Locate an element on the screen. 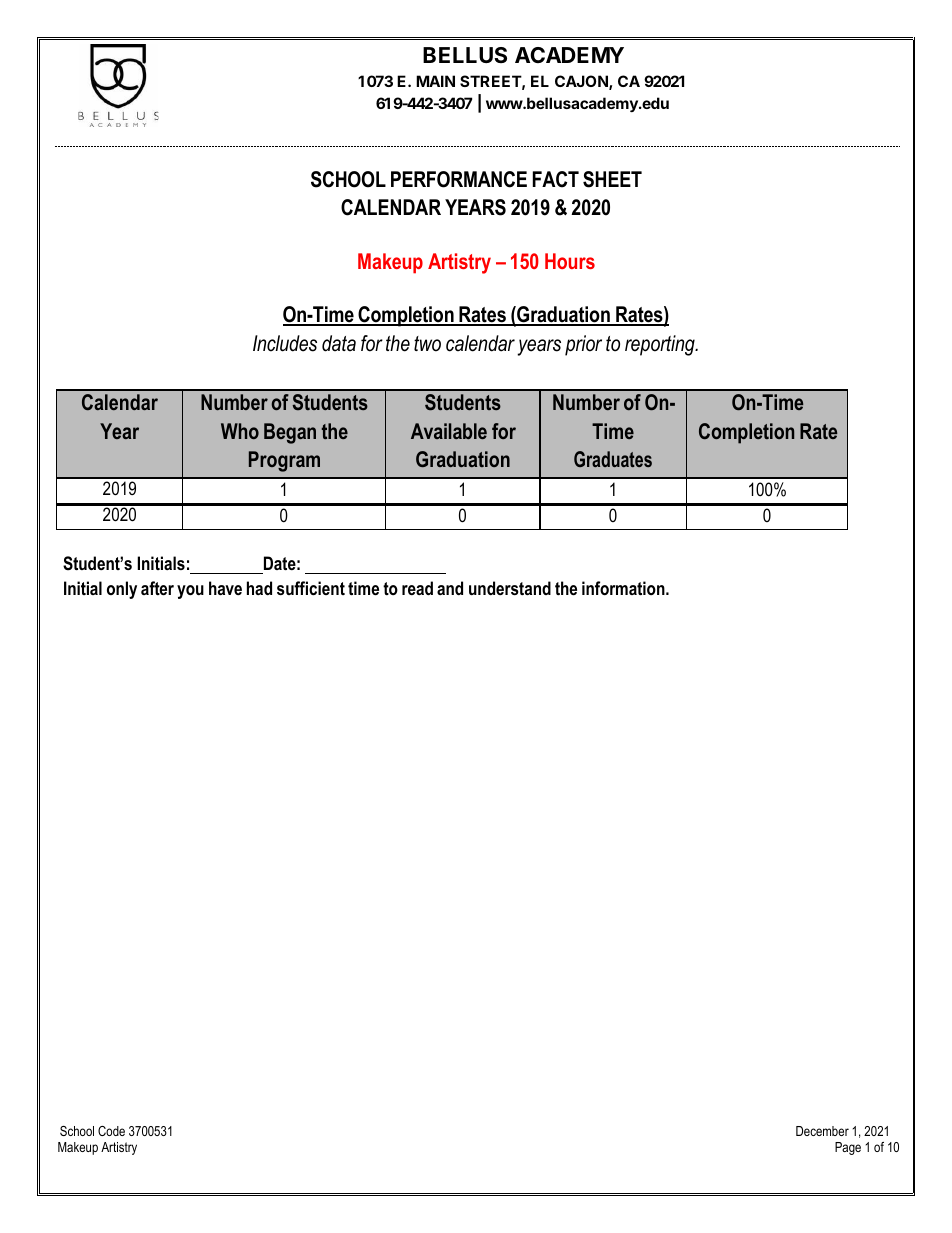  Page is located at coordinates (848, 1148).
